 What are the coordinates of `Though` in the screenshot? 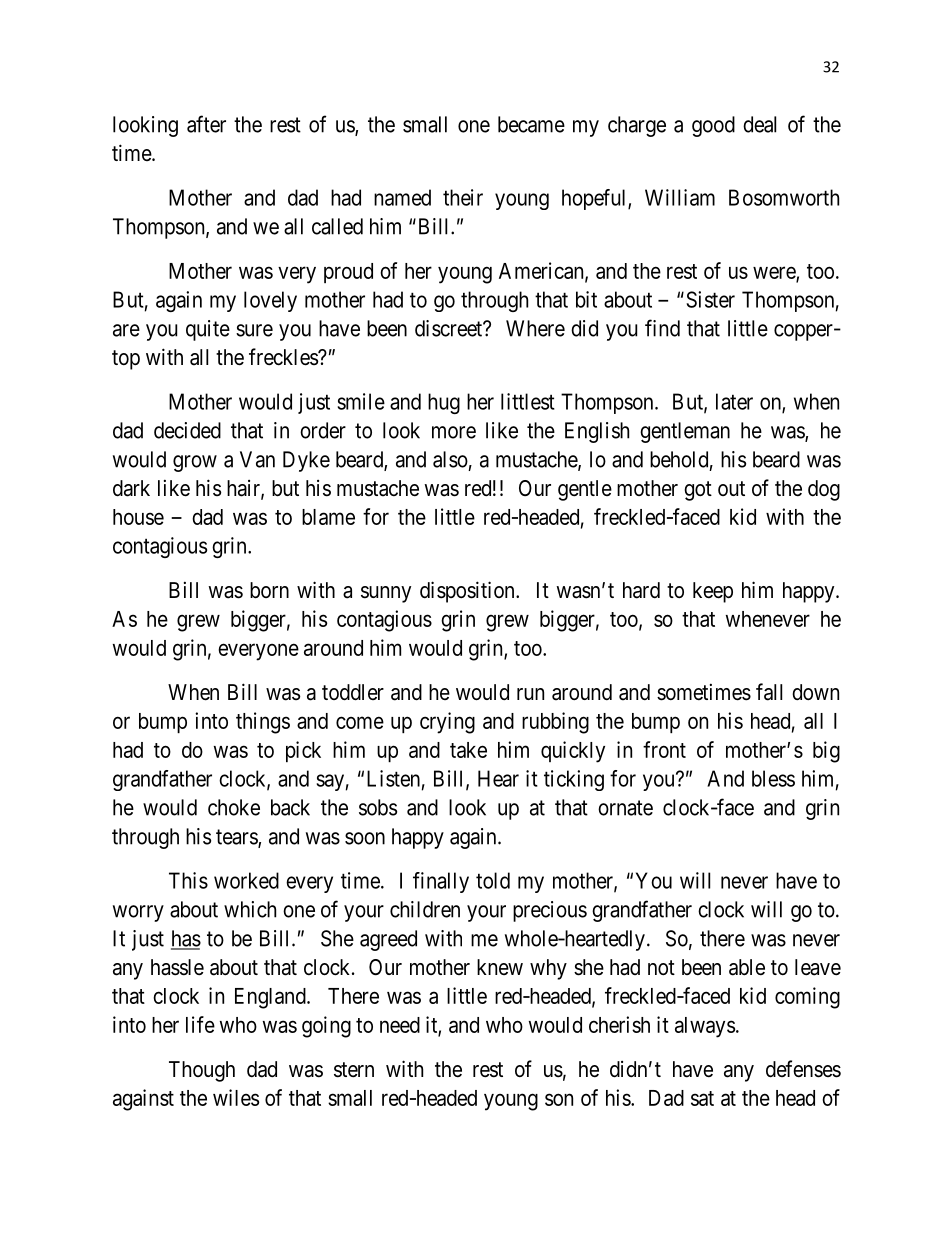 It's located at (202, 1071).
